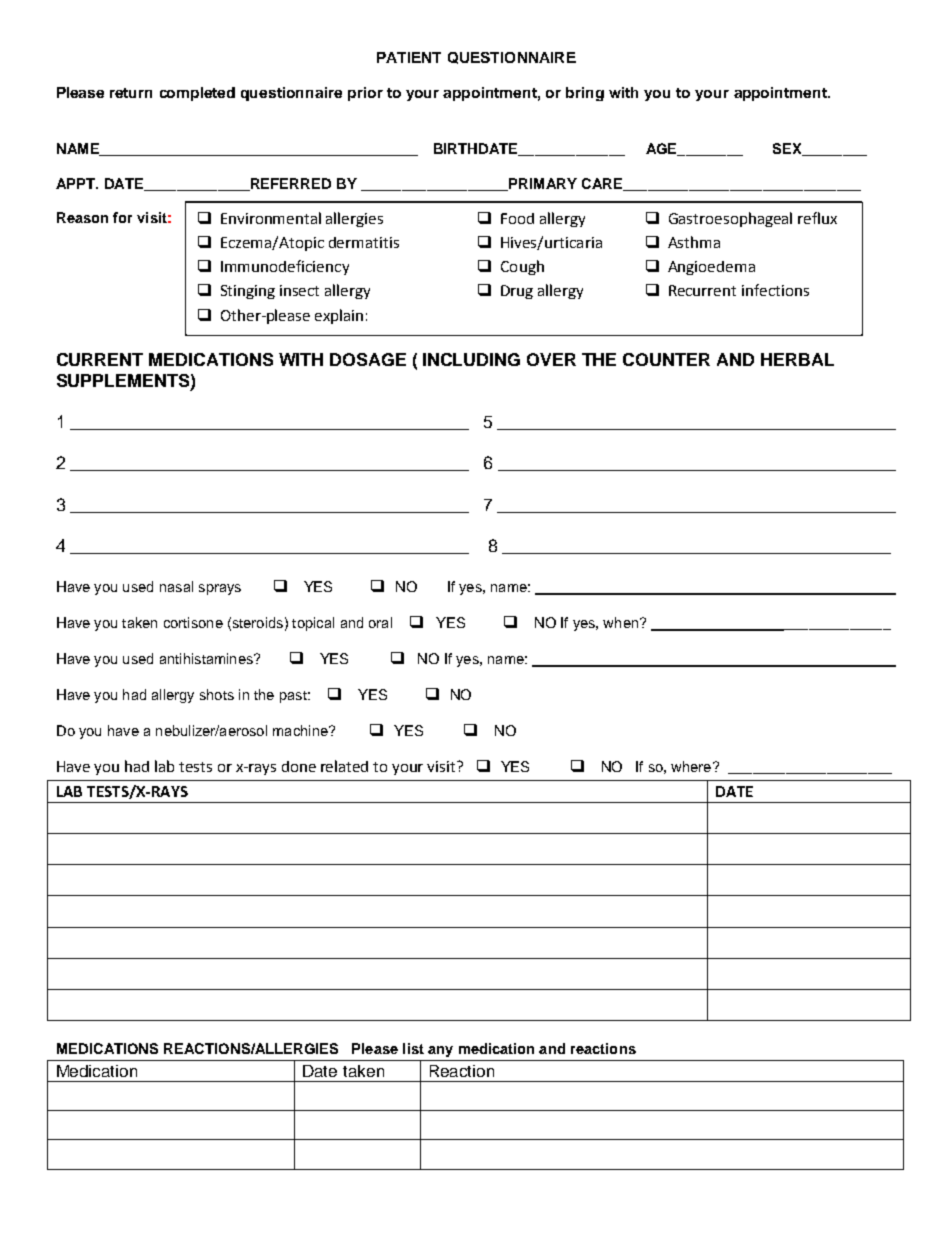  Describe the element at coordinates (440, 1051) in the document. I see `any` at that location.
